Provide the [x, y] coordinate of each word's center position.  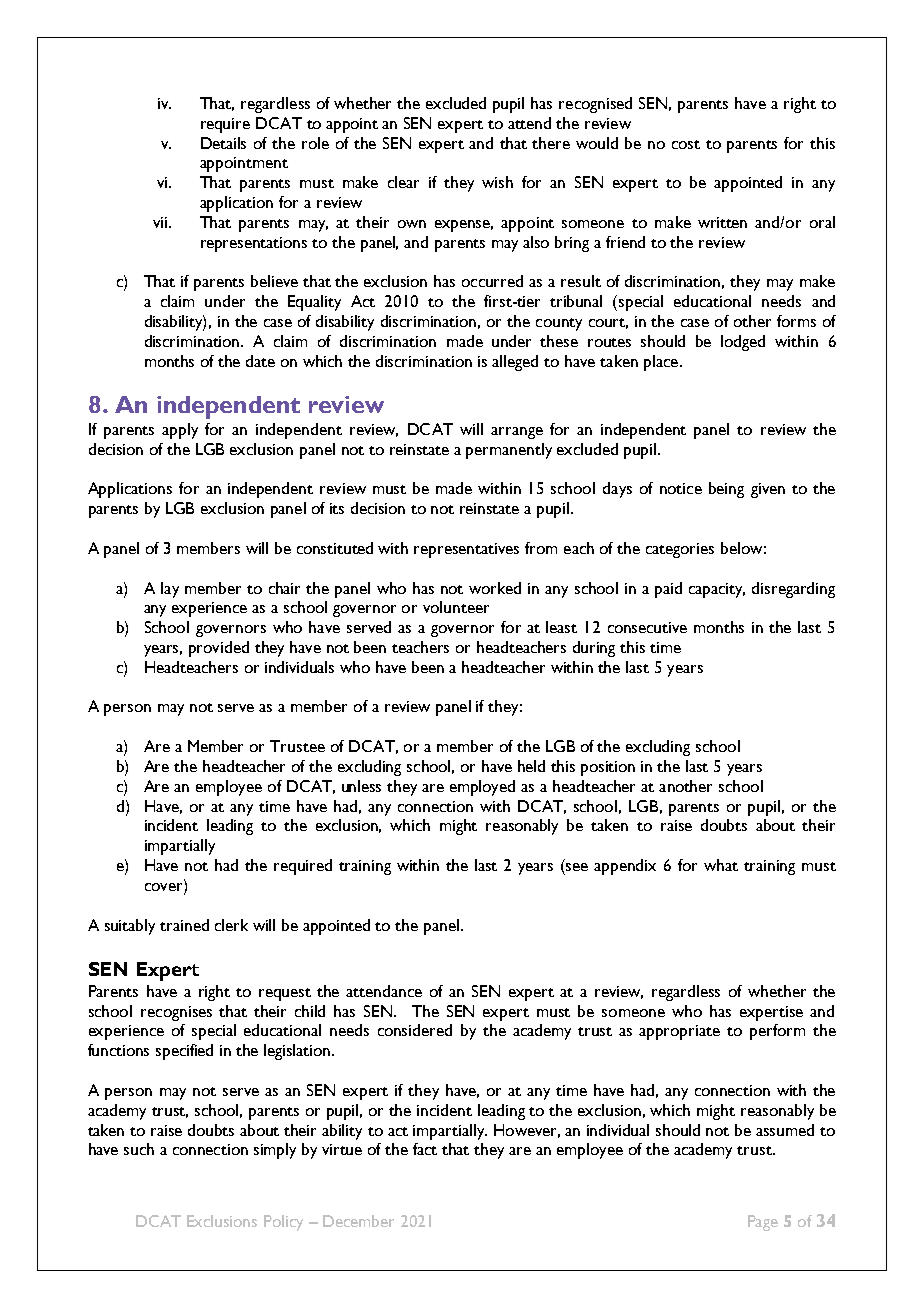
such [139, 1149]
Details [223, 143]
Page [763, 1223]
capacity [717, 590]
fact [425, 1149]
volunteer [456, 607]
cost [686, 144]
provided [219, 649]
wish [497, 182]
